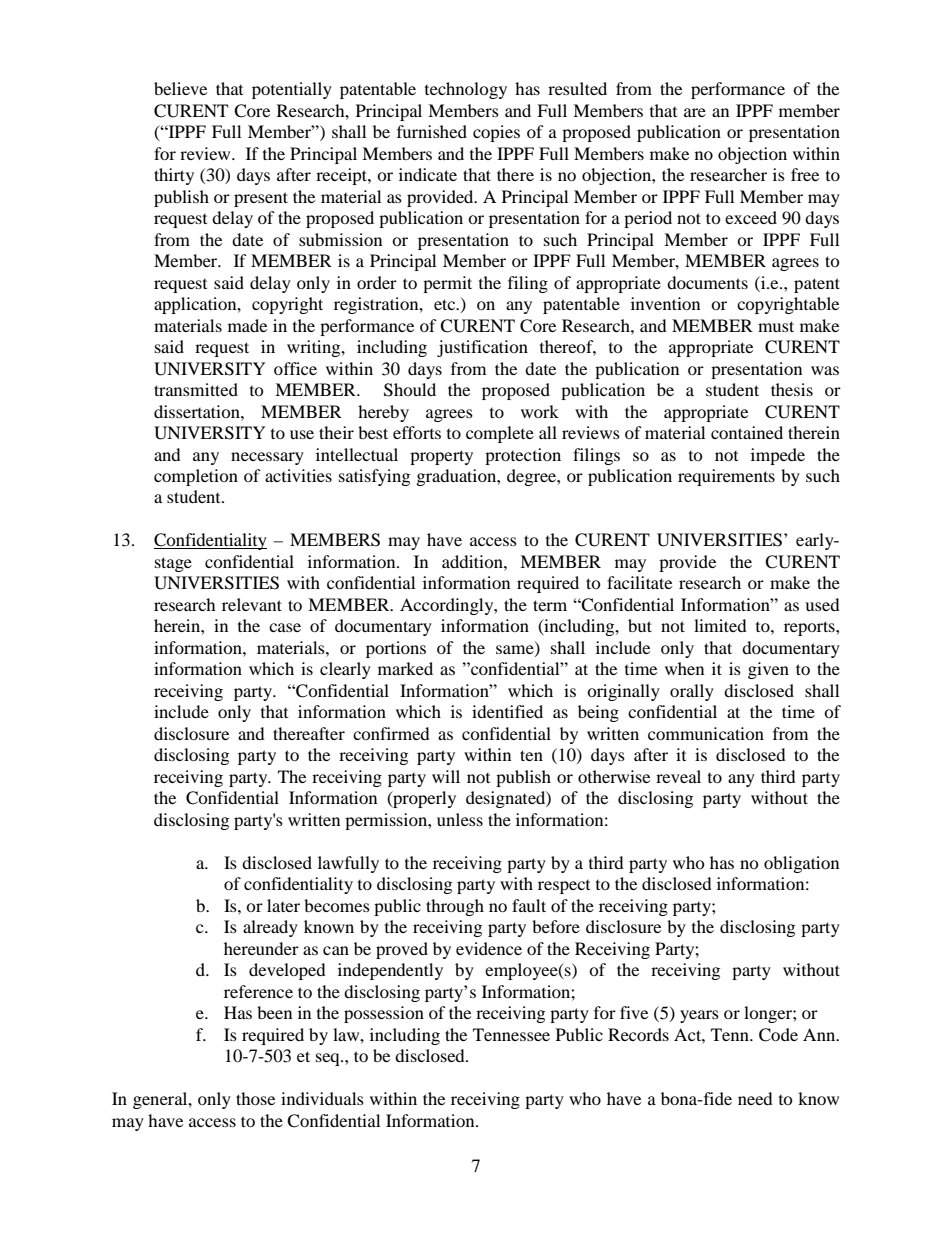  What do you see at coordinates (391, 733) in the image?
I see `confirmed` at bounding box center [391, 733].
